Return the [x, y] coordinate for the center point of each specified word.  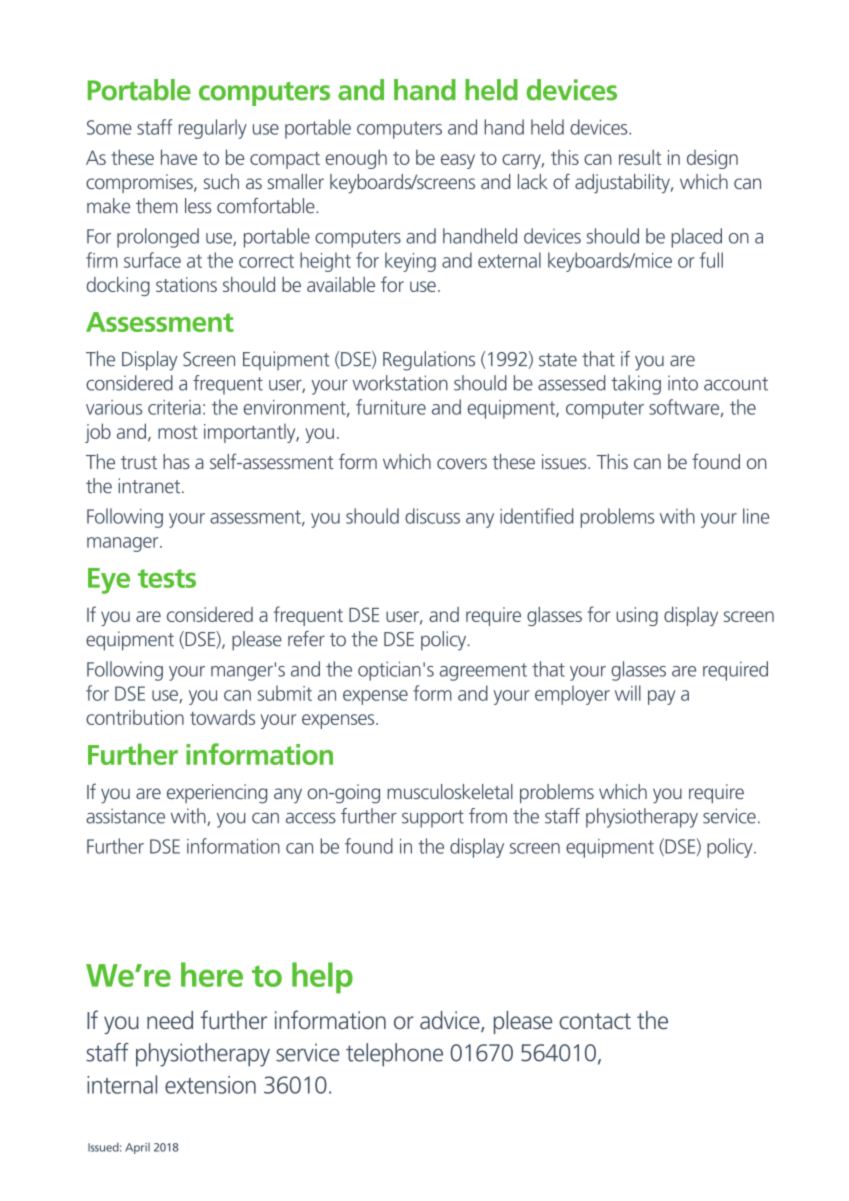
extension [210, 1085]
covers [462, 463]
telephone [394, 1055]
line [756, 516]
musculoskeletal [450, 791]
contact [595, 1021]
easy [458, 161]
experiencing [217, 794]
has [176, 461]
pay [661, 697]
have [179, 157]
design [712, 159]
